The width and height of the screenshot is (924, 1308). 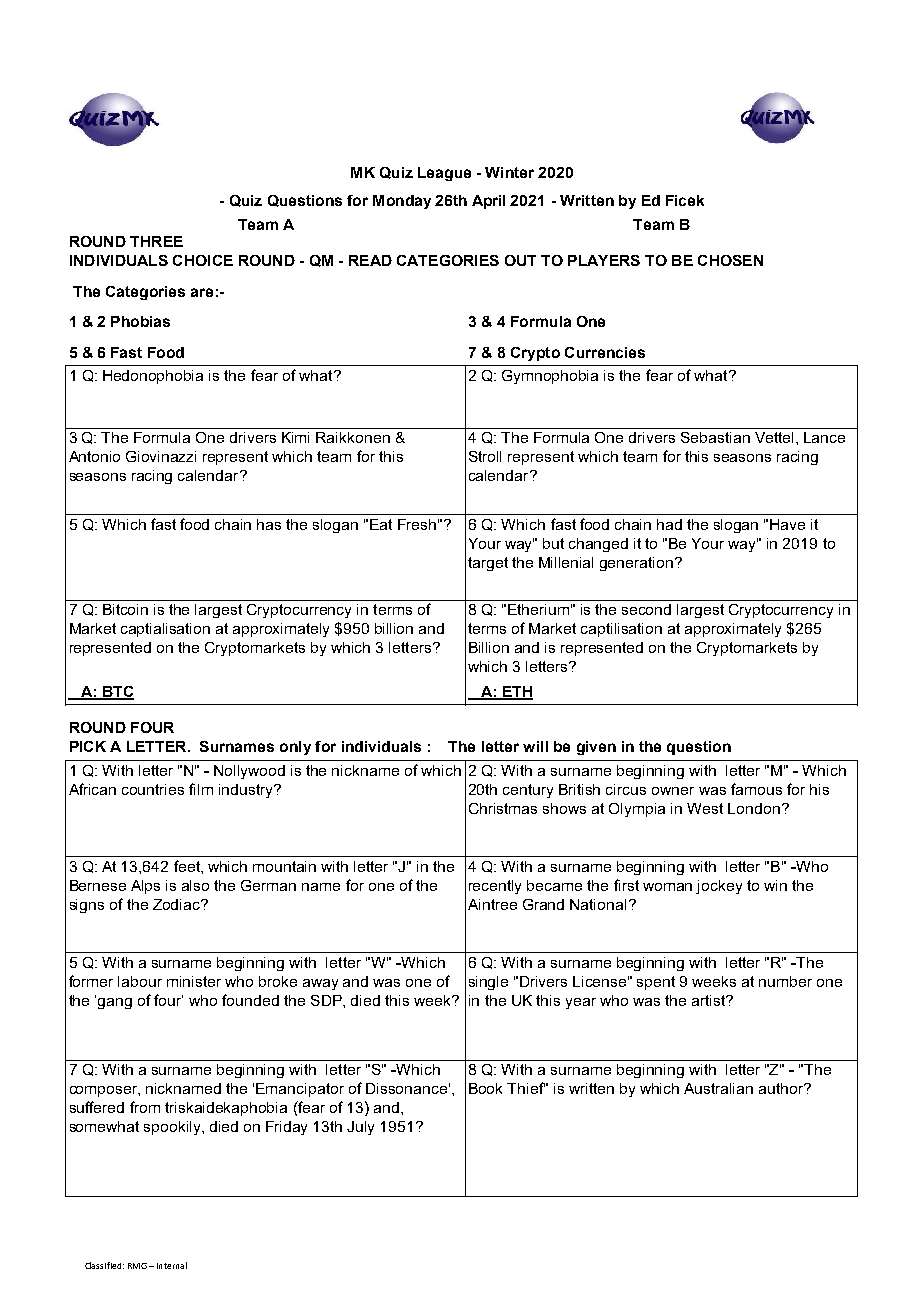 I want to click on Internal, so click(x=172, y=1265).
